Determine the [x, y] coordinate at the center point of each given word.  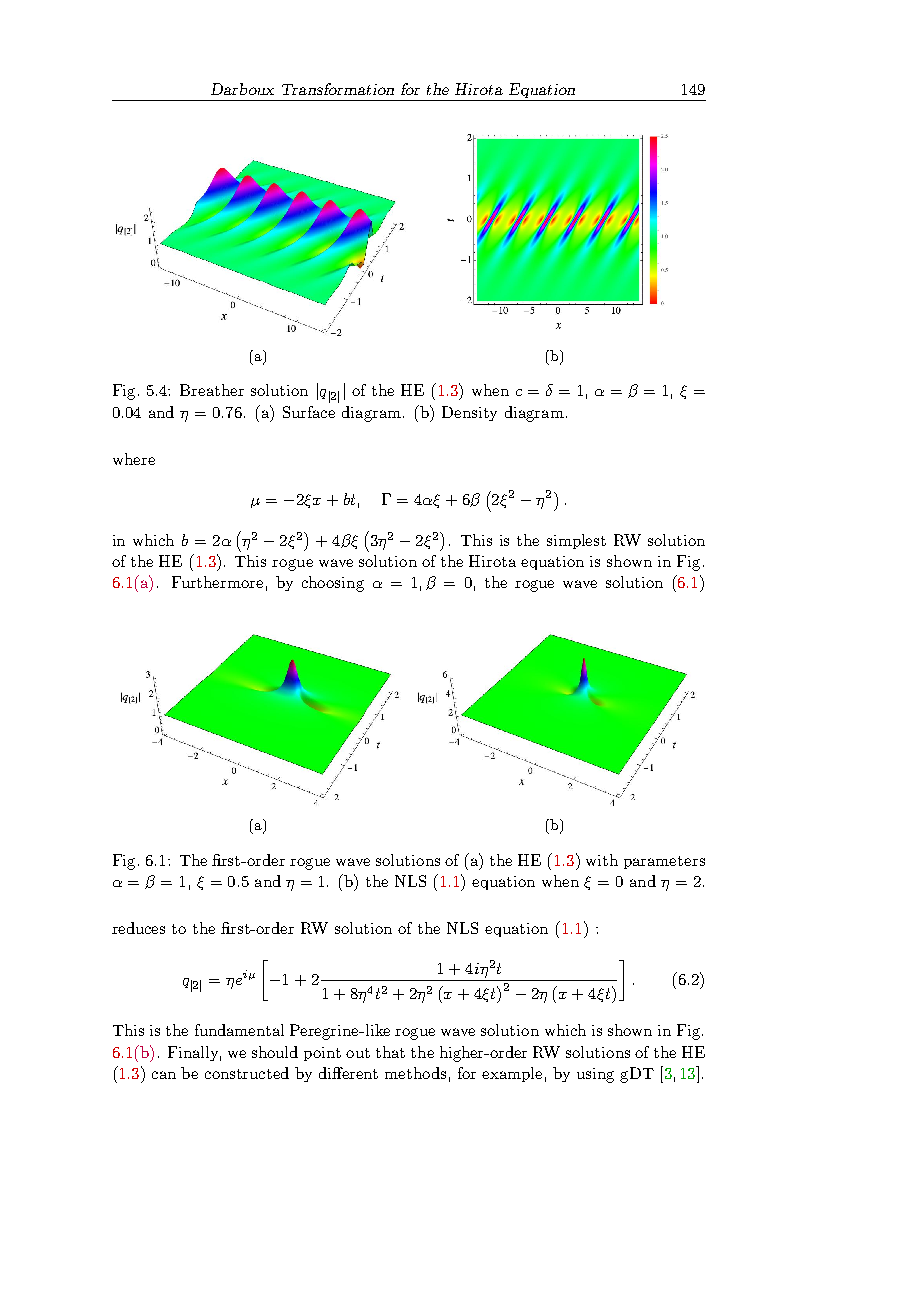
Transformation [338, 89]
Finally [194, 1053]
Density [469, 413]
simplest [576, 541]
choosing [333, 584]
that [390, 1052]
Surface [309, 412]
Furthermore [217, 582]
